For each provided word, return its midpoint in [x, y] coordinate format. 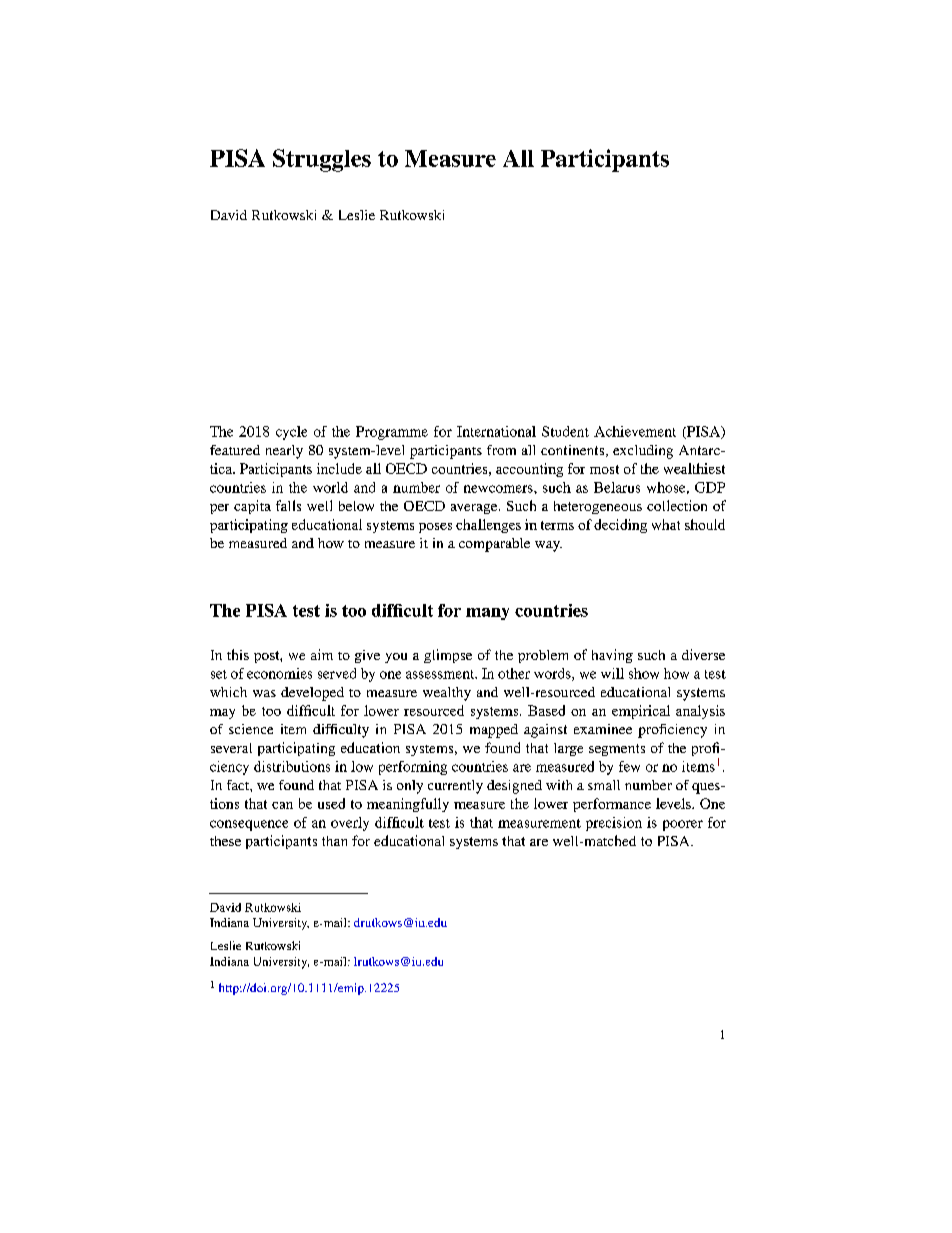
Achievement [635, 431]
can [282, 805]
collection [677, 505]
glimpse [448, 656]
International [496, 431]
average [475, 509]
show [644, 673]
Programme [392, 433]
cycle [291, 433]
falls [288, 505]
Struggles [322, 160]
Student [565, 431]
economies [279, 673]
